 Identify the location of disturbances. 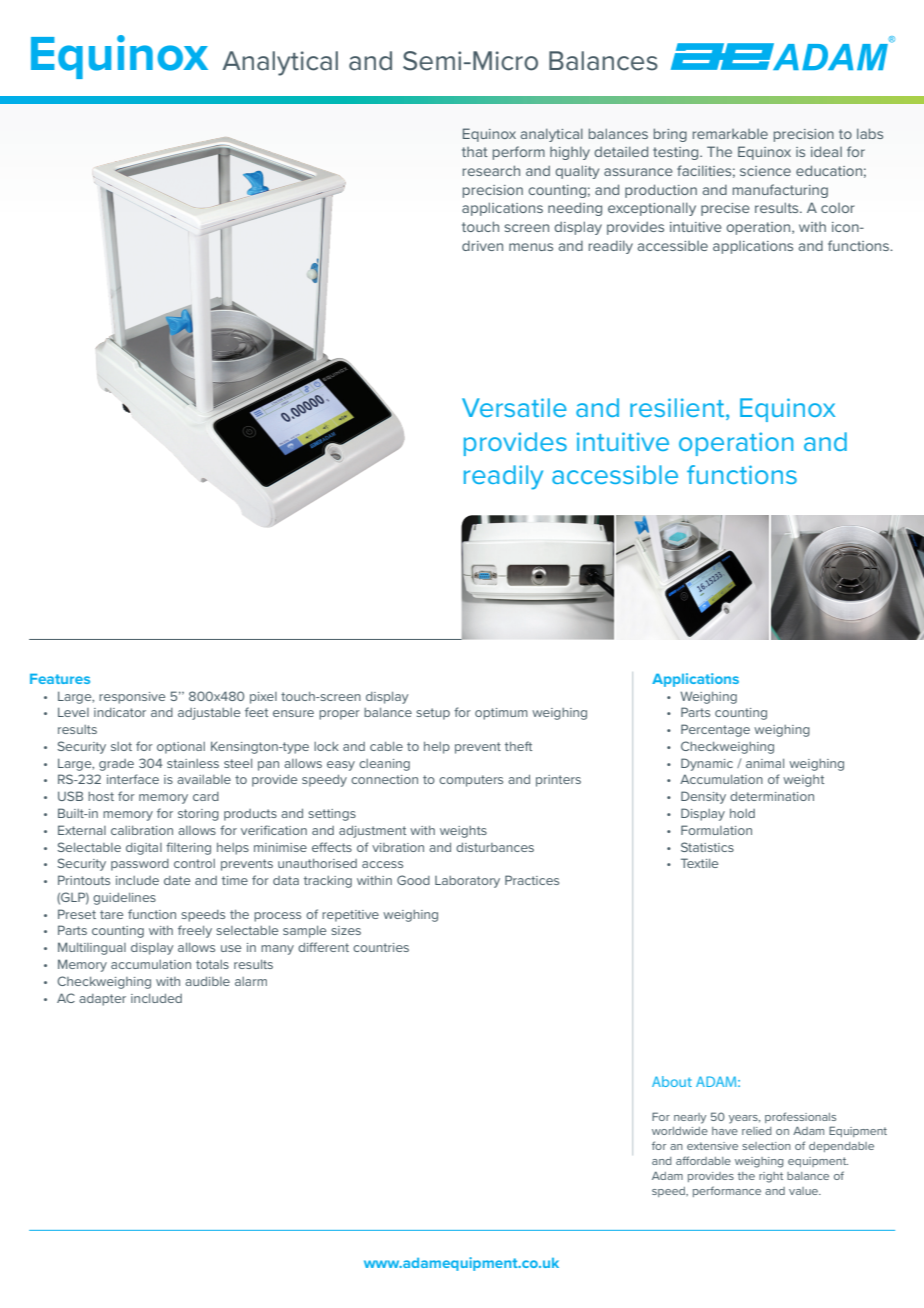
(495, 847).
